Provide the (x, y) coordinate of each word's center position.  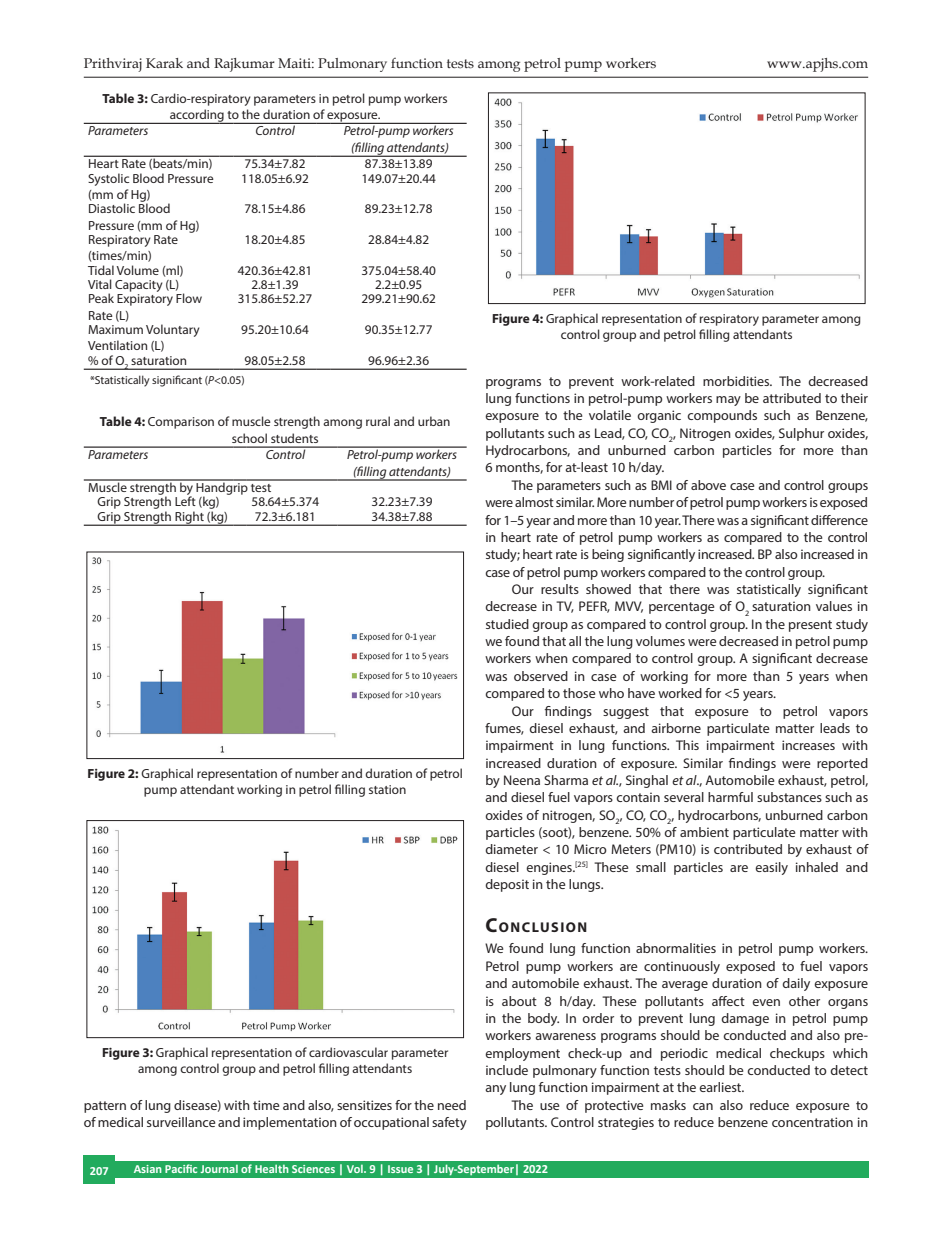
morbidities (737, 381)
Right (189, 518)
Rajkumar (244, 65)
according (197, 116)
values (834, 606)
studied (507, 624)
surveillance (181, 1122)
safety (449, 1123)
